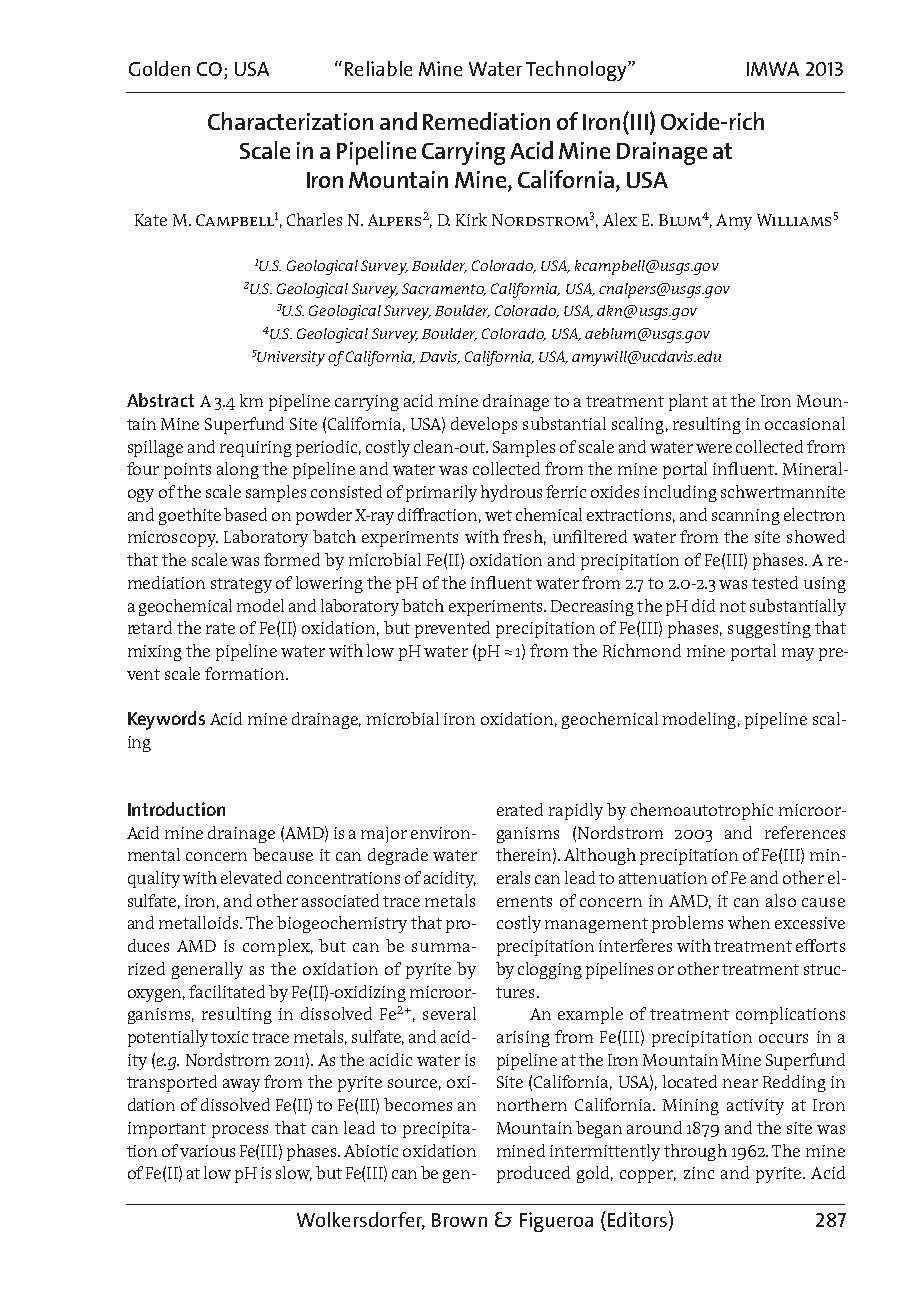 The image size is (924, 1296). Describe the element at coordinates (155, 653) in the image. I see `mixing` at that location.
